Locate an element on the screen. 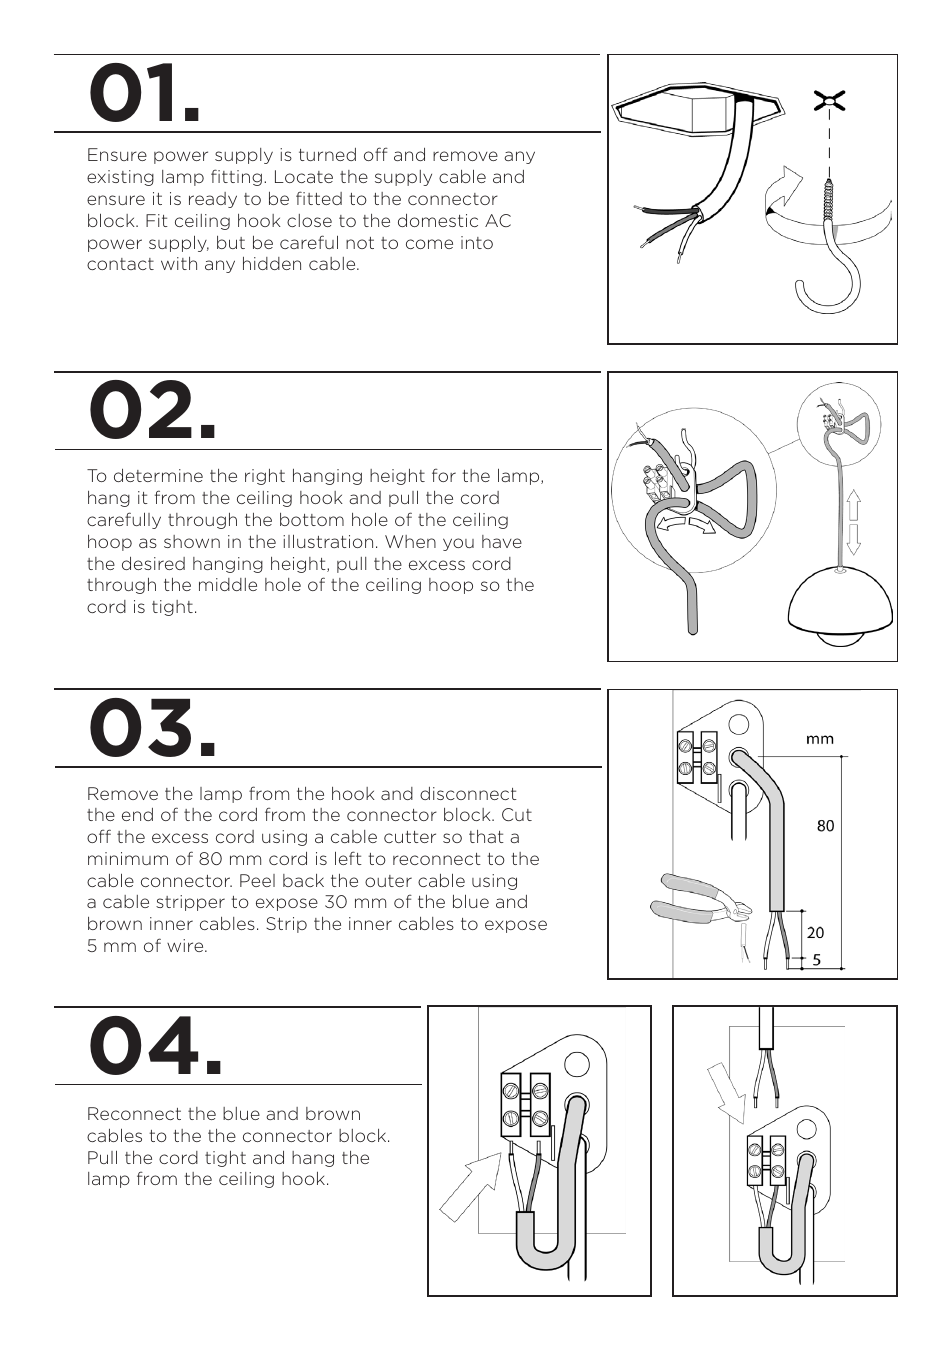 The image size is (952, 1351). outer is located at coordinates (388, 881).
